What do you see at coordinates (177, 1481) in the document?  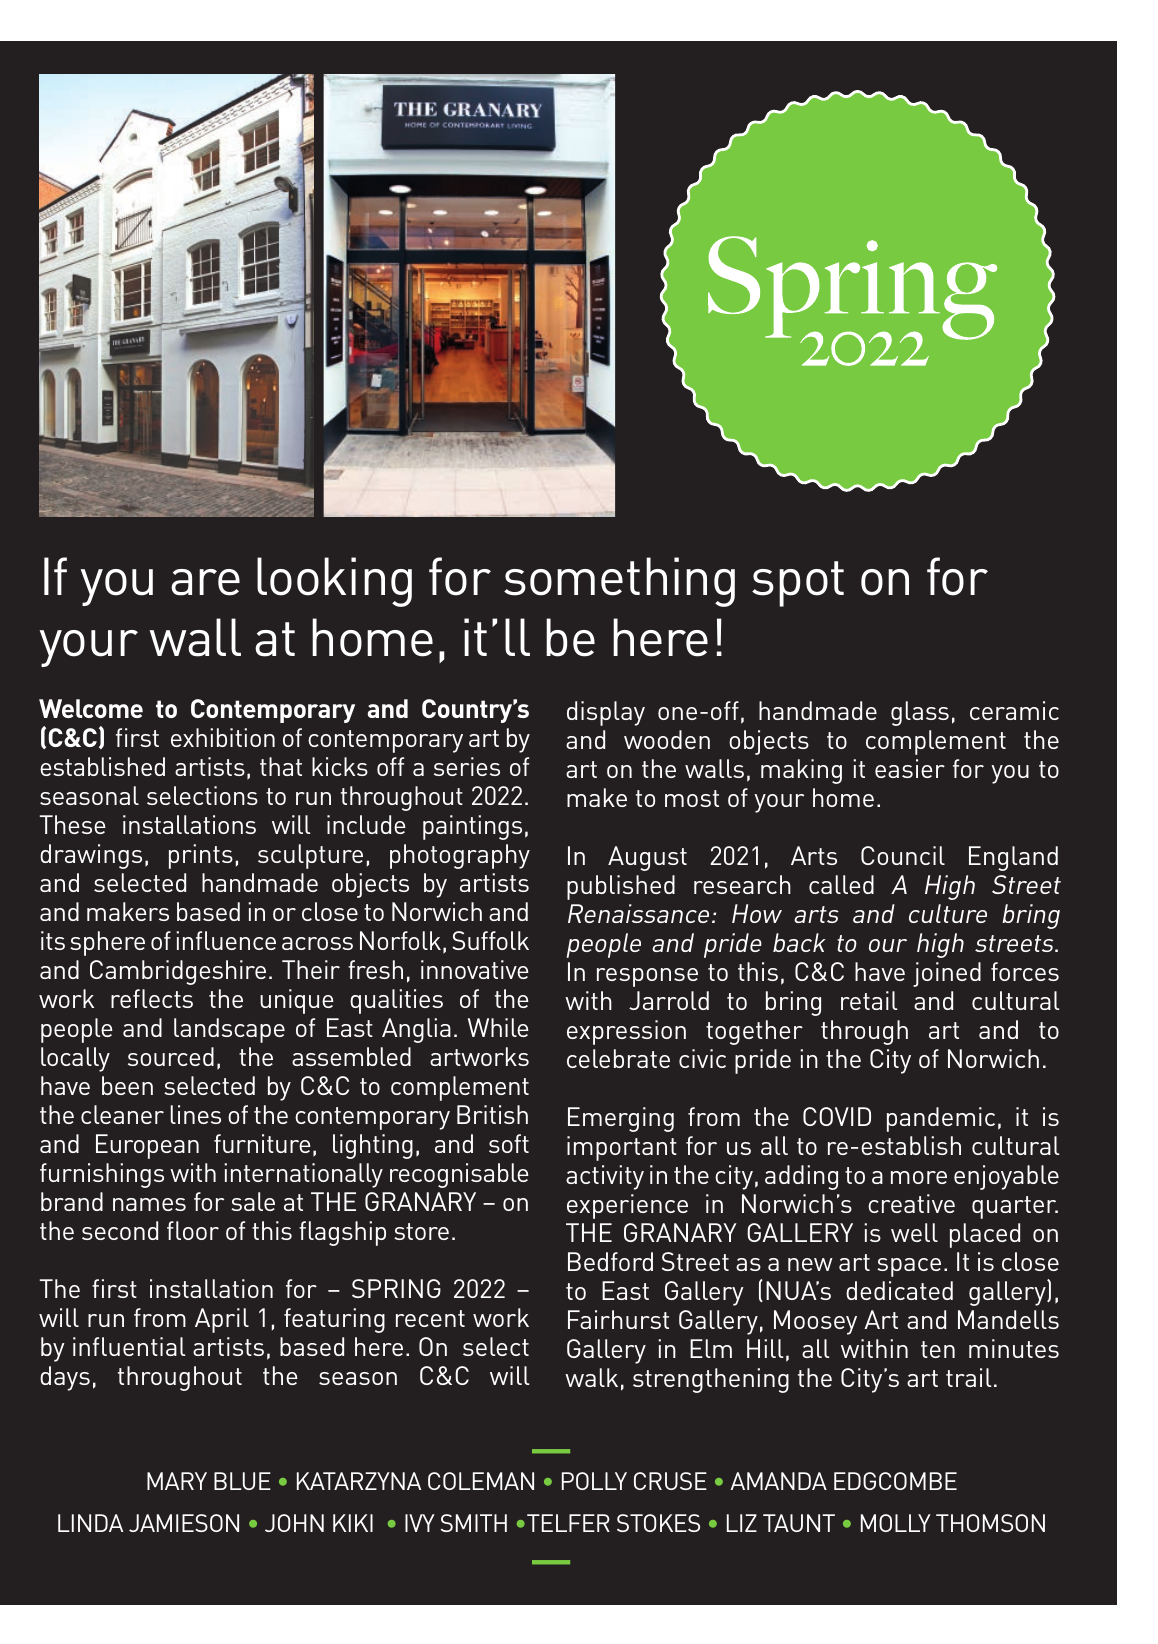 I see `MARY` at bounding box center [177, 1481].
